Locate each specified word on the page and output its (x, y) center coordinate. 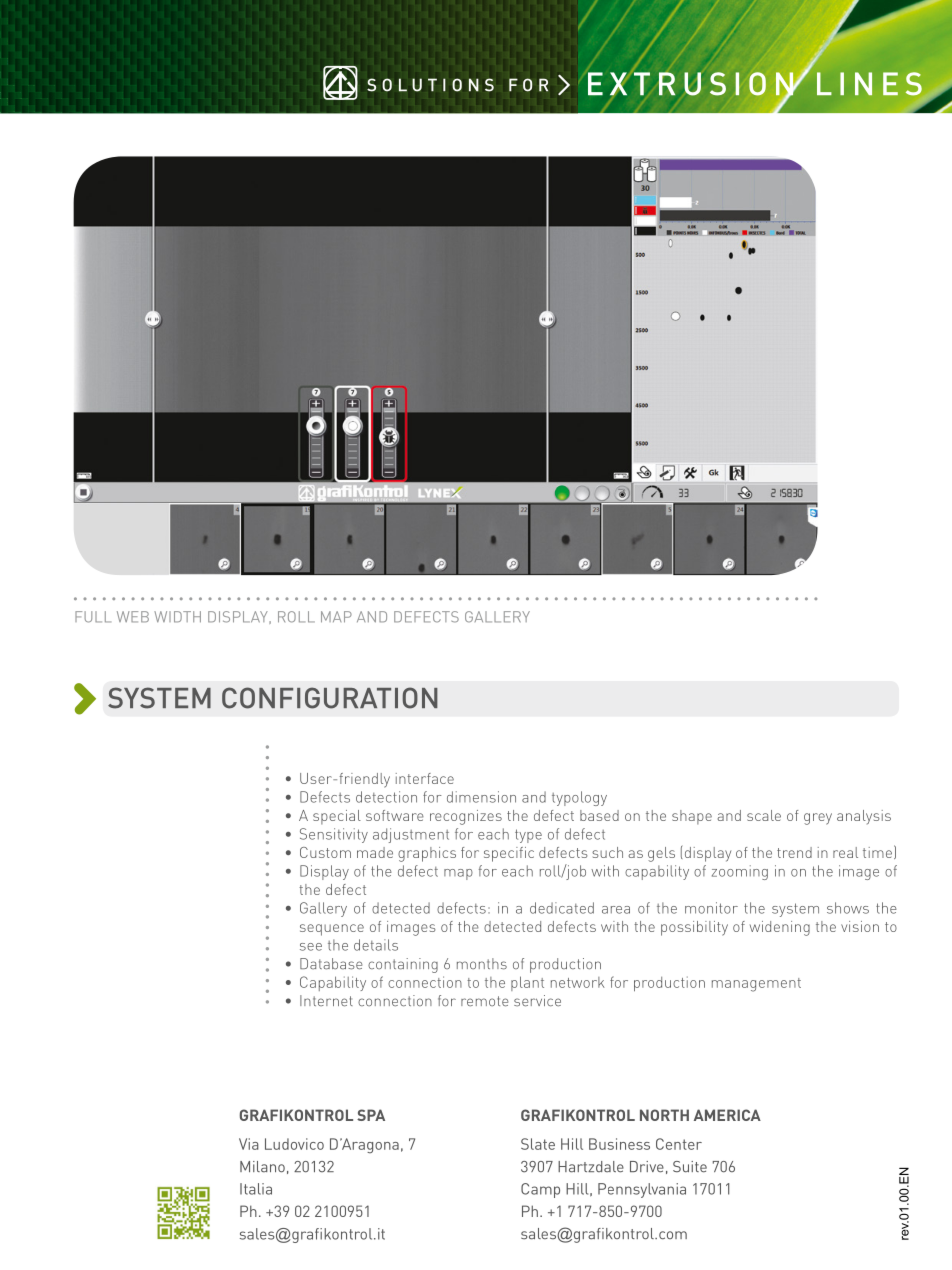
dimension (481, 797)
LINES (869, 84)
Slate (538, 1144)
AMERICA (727, 1115)
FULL (93, 617)
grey (818, 819)
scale (764, 815)
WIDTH (177, 617)
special (337, 817)
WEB (133, 617)
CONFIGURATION (330, 698)
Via (249, 1144)
